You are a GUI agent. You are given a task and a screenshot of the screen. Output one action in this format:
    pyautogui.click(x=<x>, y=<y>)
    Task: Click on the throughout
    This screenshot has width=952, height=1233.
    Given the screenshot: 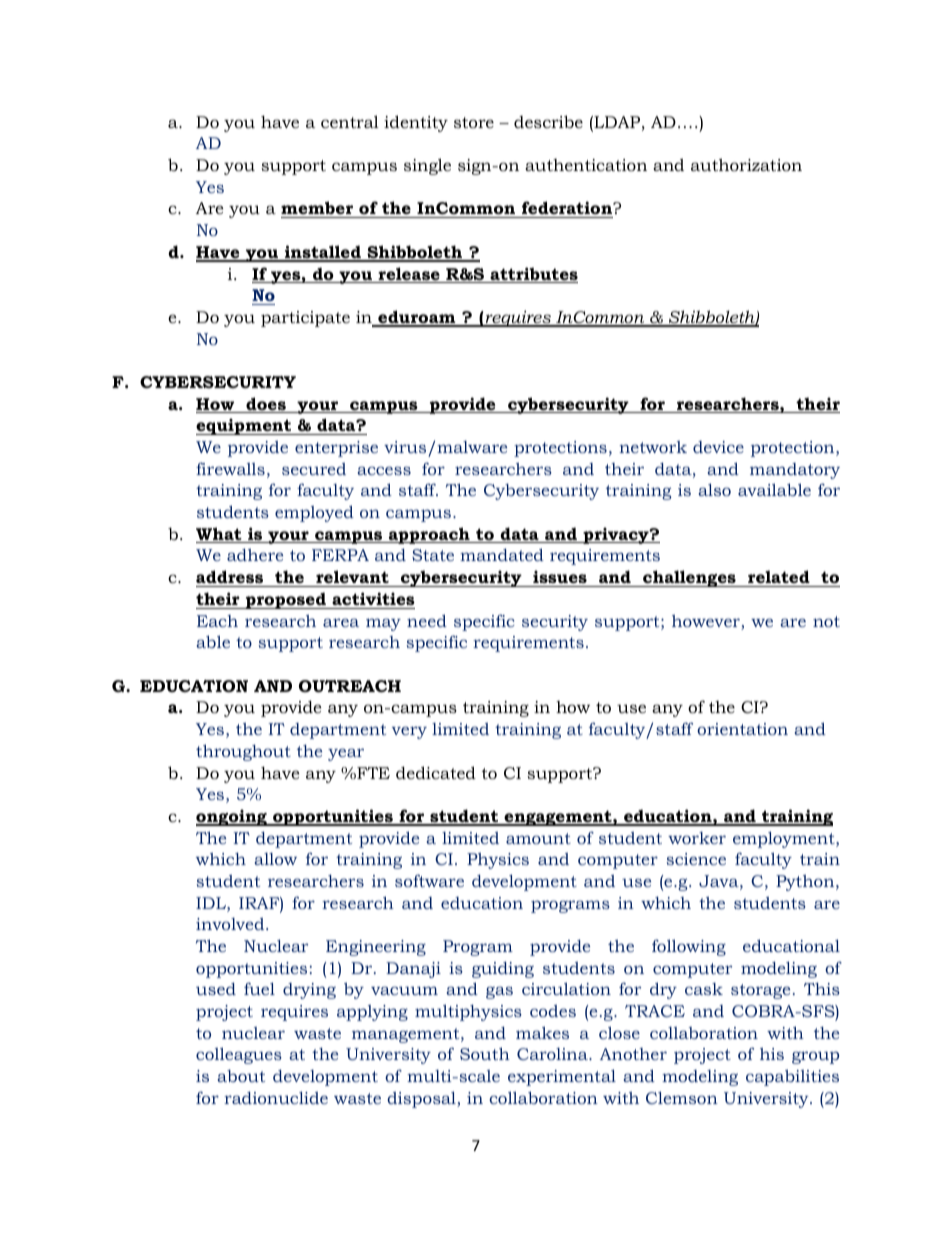 What is the action you would take?
    pyautogui.click(x=243, y=752)
